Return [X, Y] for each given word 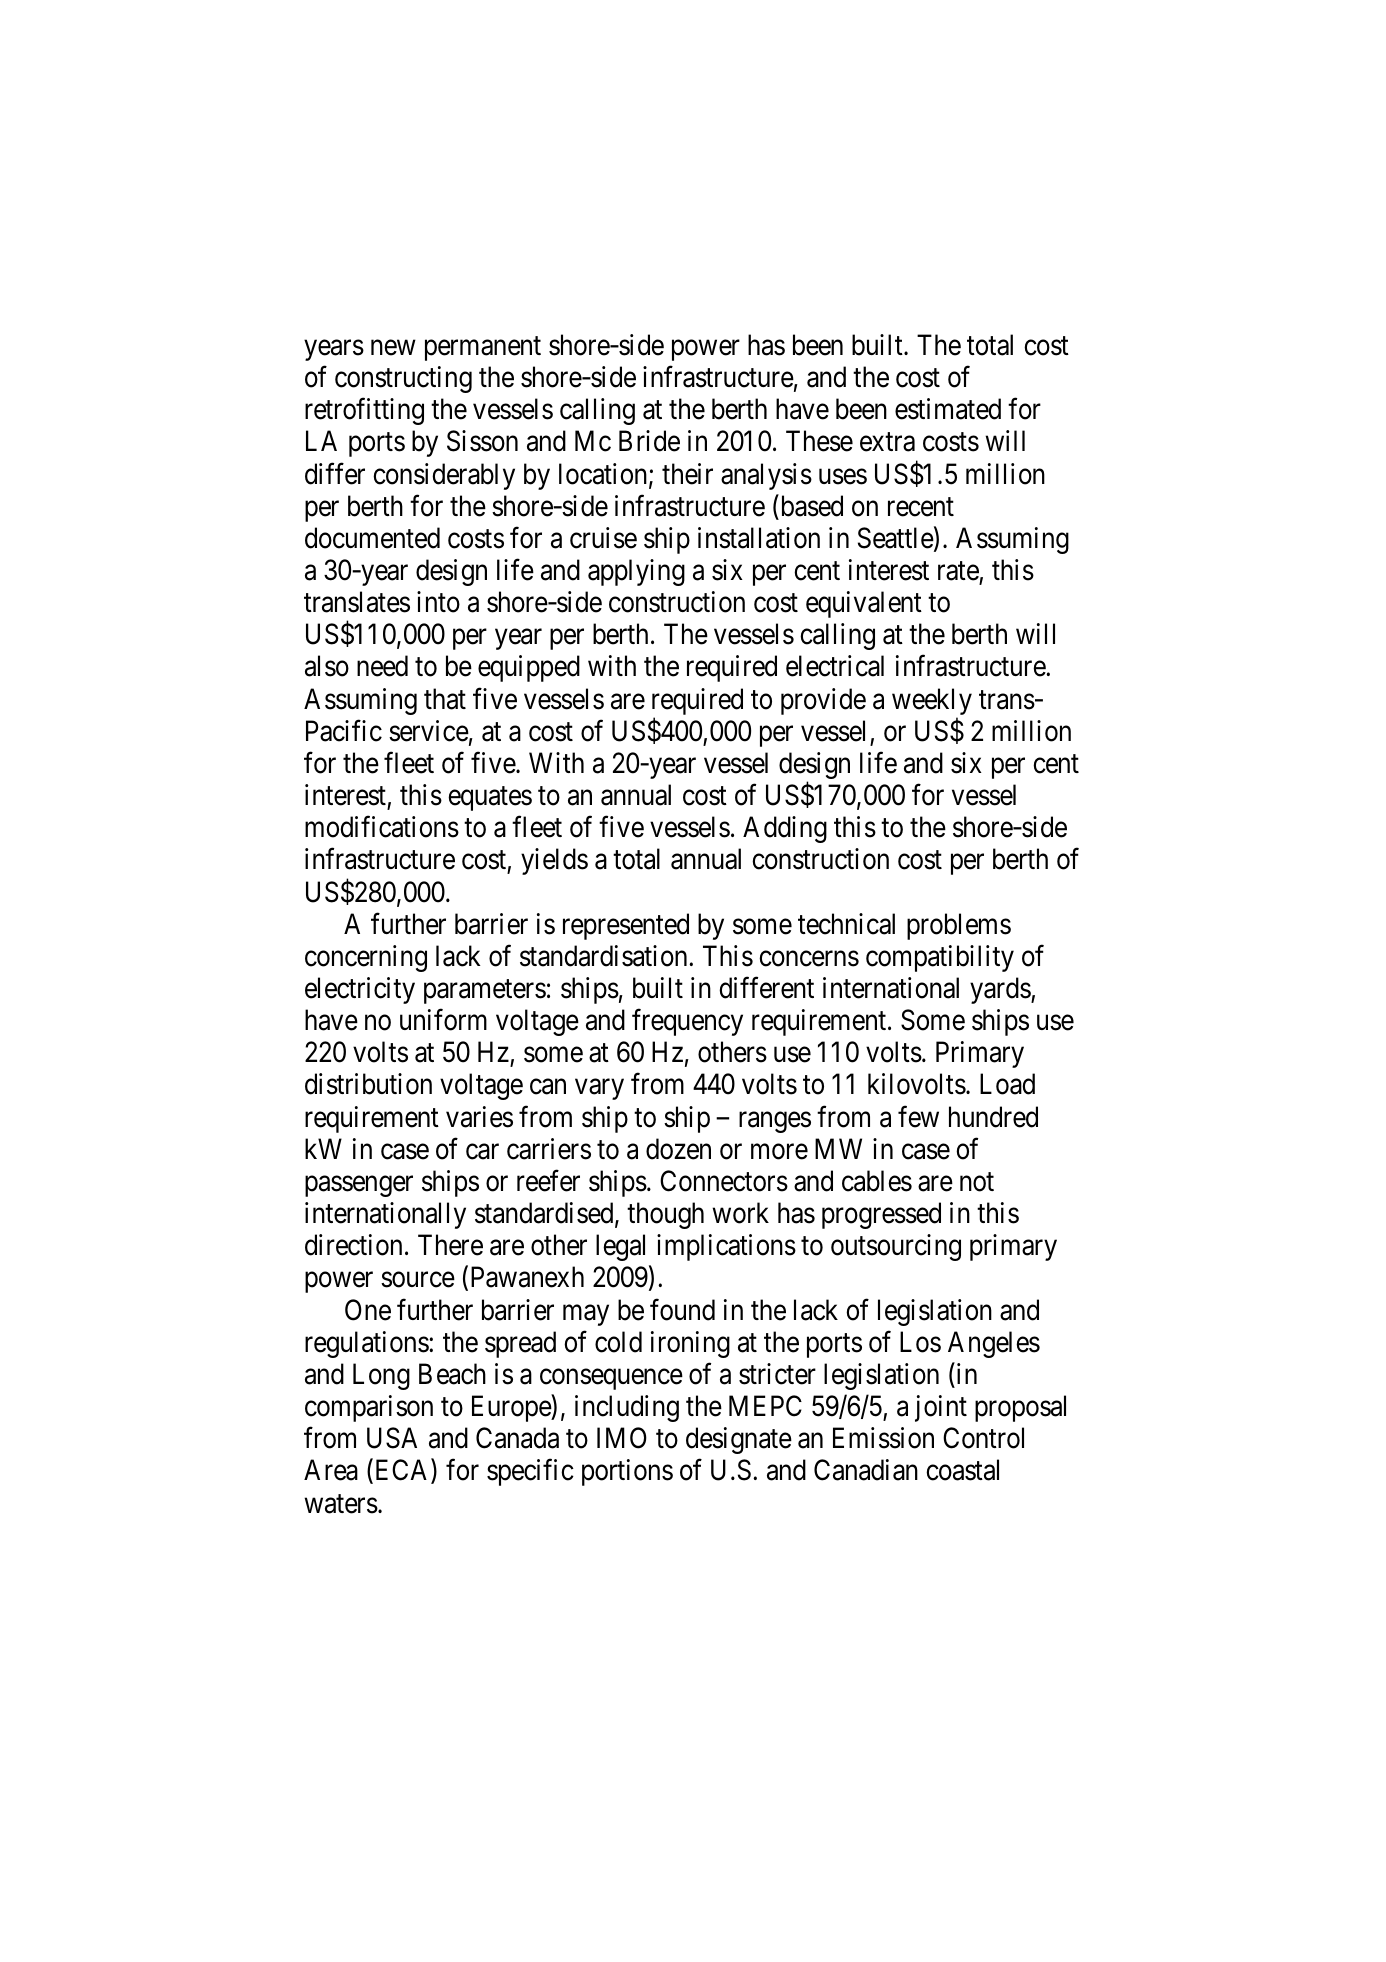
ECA [402, 1471]
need [382, 666]
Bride [649, 441]
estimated [948, 409]
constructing [403, 379]
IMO [622, 1438]
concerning [366, 958]
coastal [962, 1470]
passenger [359, 1186]
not [977, 1182]
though [665, 1215]
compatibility [940, 958]
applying [636, 572]
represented [626, 926]
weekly [932, 703]
